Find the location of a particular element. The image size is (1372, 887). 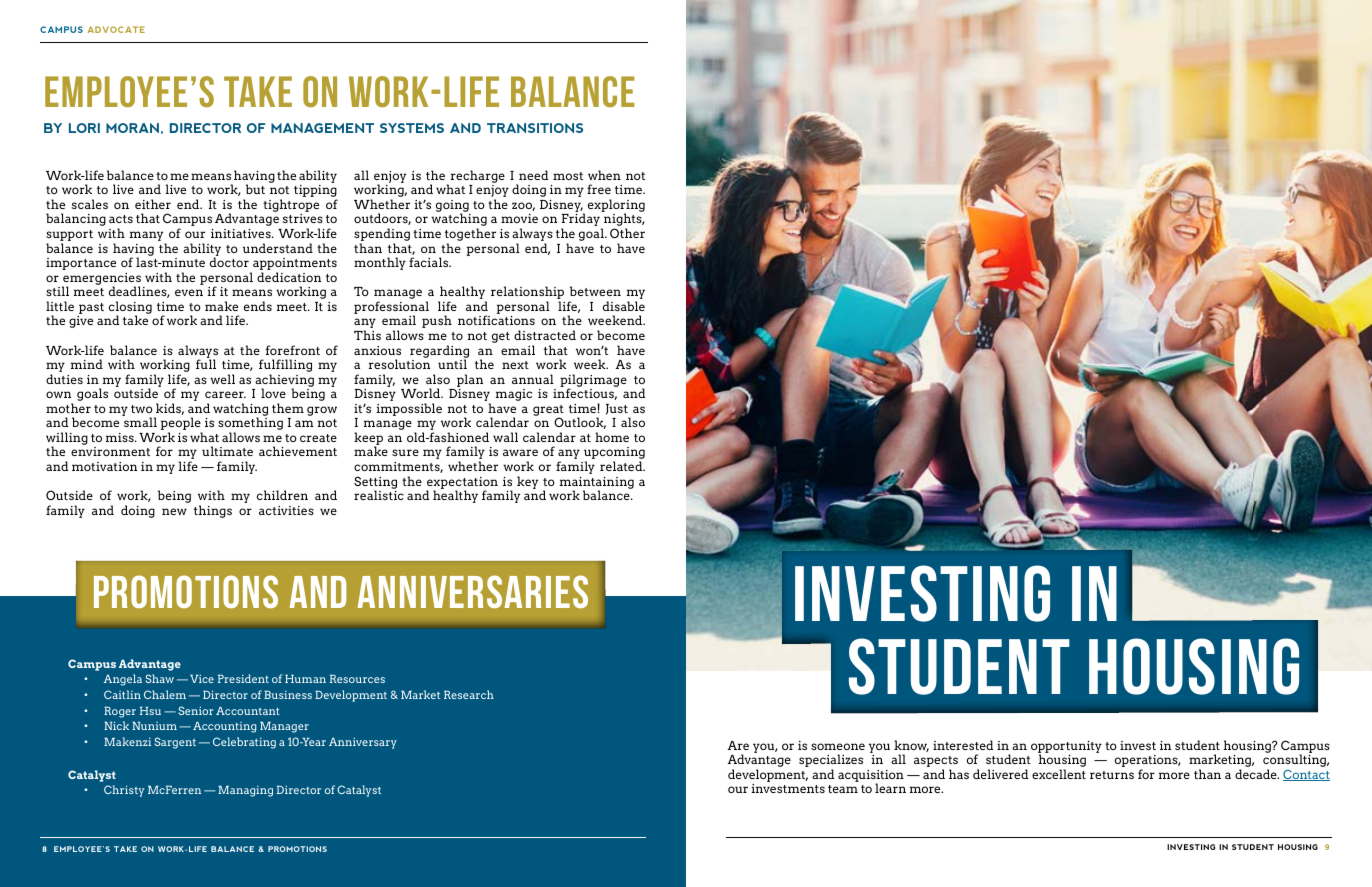

career is located at coordinates (225, 394).
